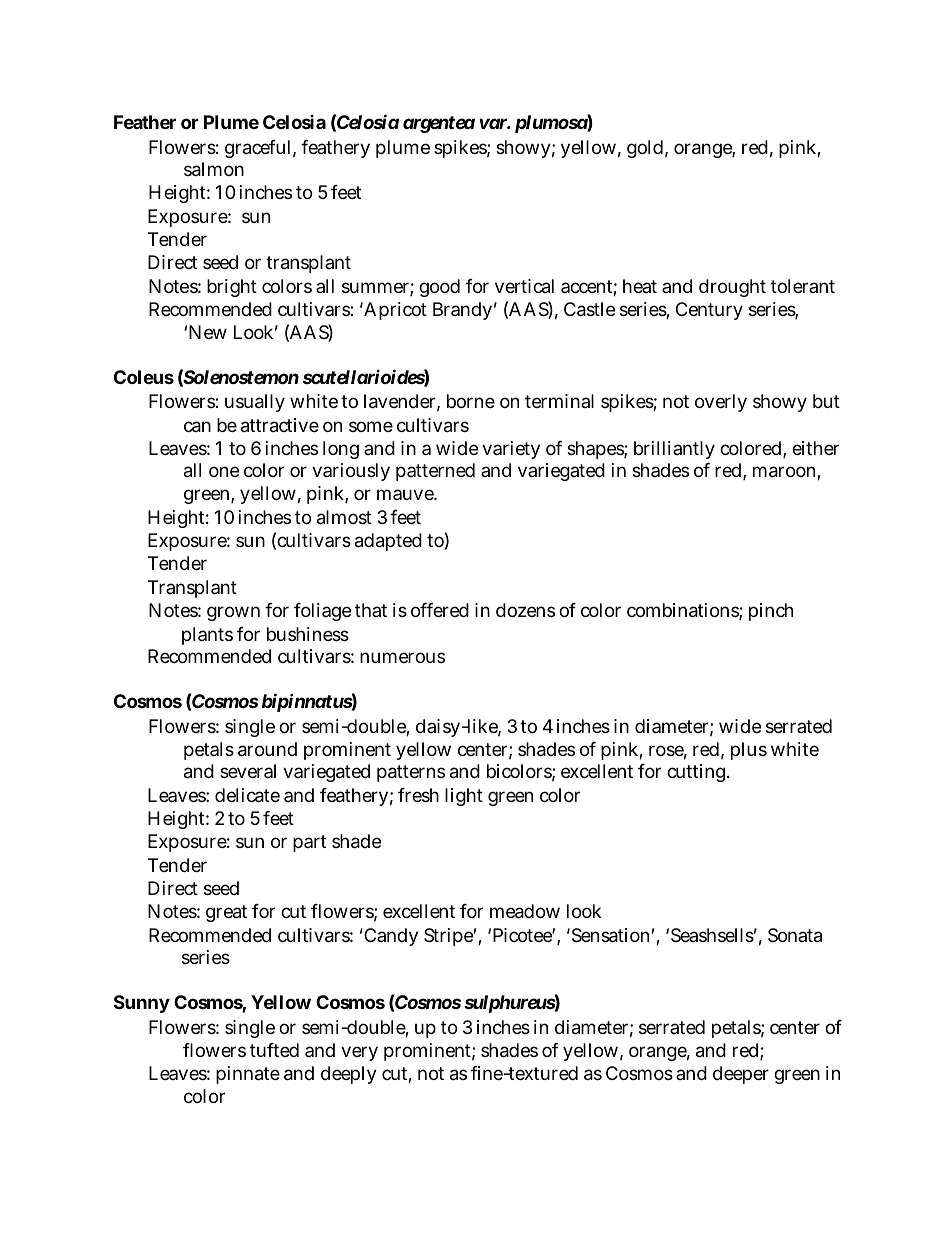 Image resolution: width=952 pixels, height=1233 pixels. I want to click on dozens, so click(525, 610).
